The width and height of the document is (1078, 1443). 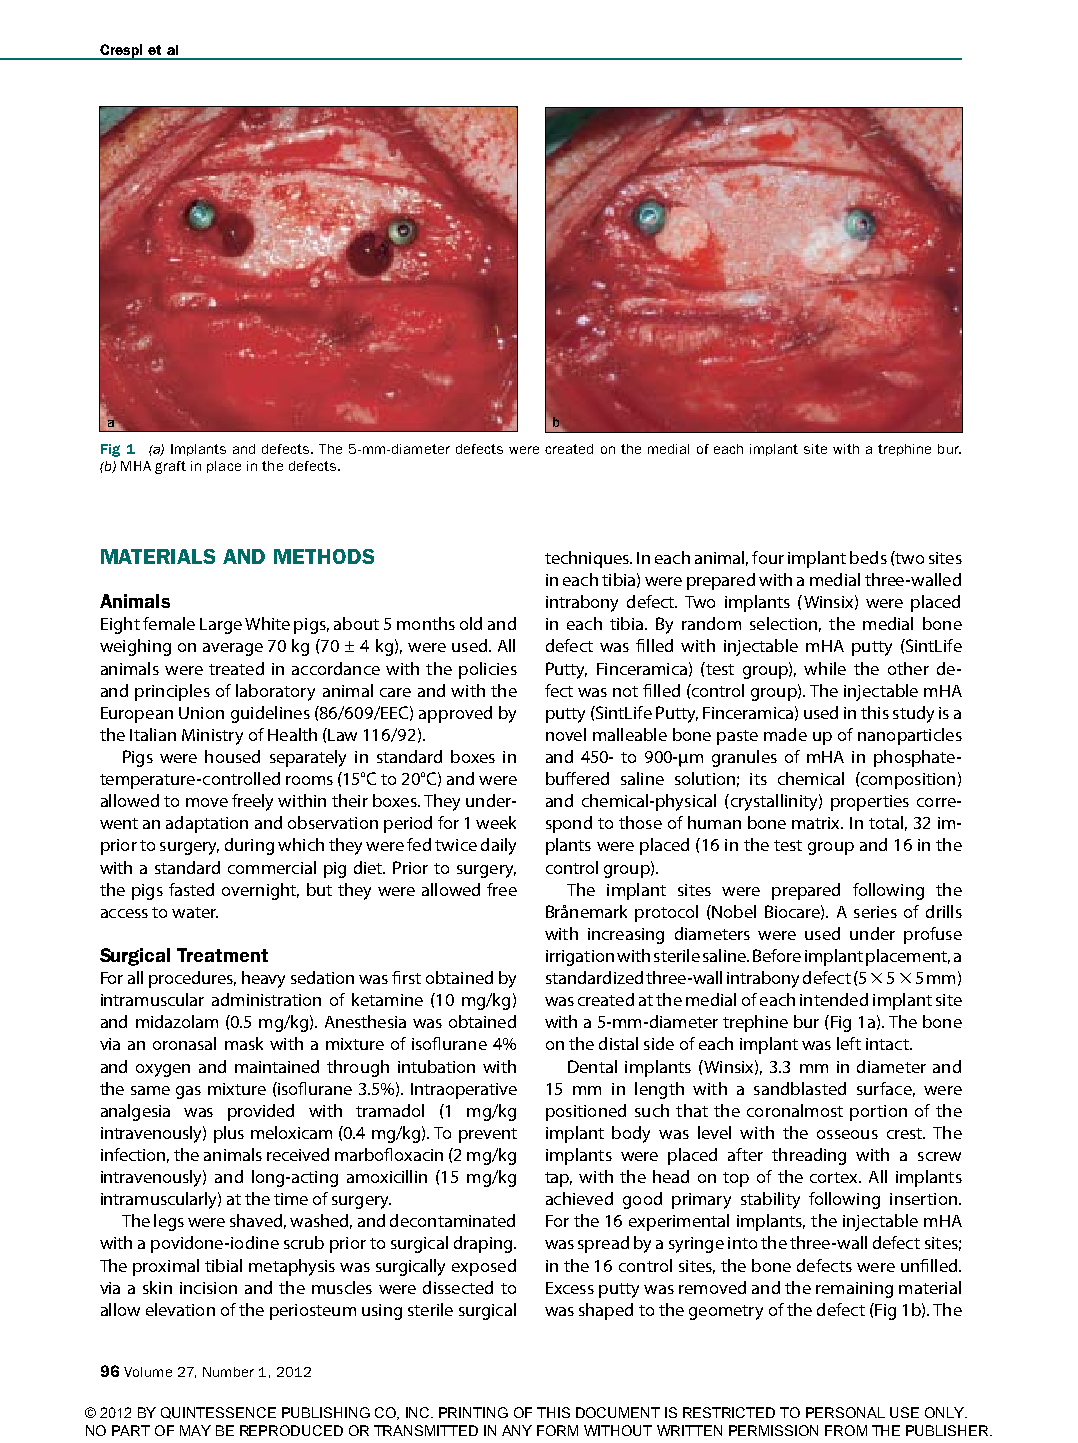 What do you see at coordinates (588, 559) in the document?
I see `techniques` at bounding box center [588, 559].
